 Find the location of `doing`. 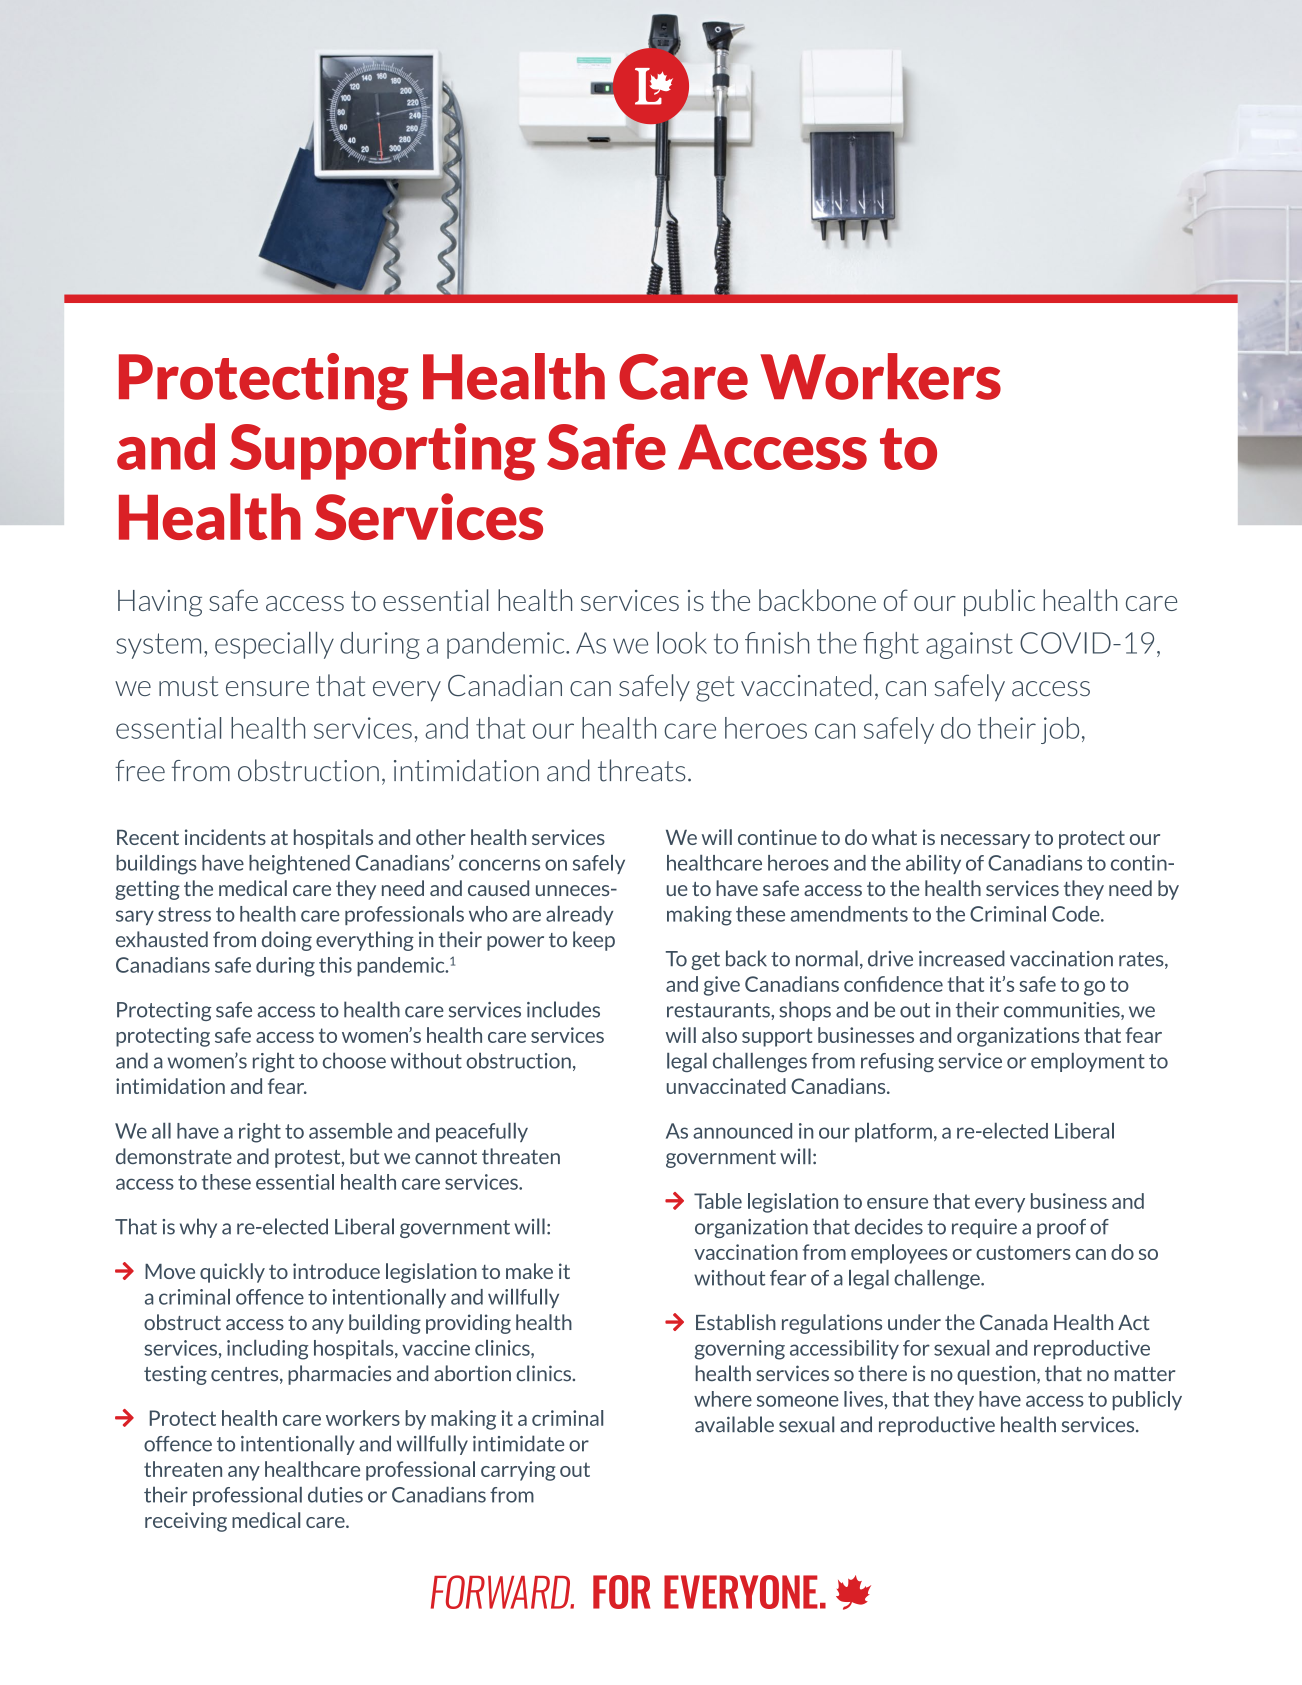

doing is located at coordinates (287, 941).
